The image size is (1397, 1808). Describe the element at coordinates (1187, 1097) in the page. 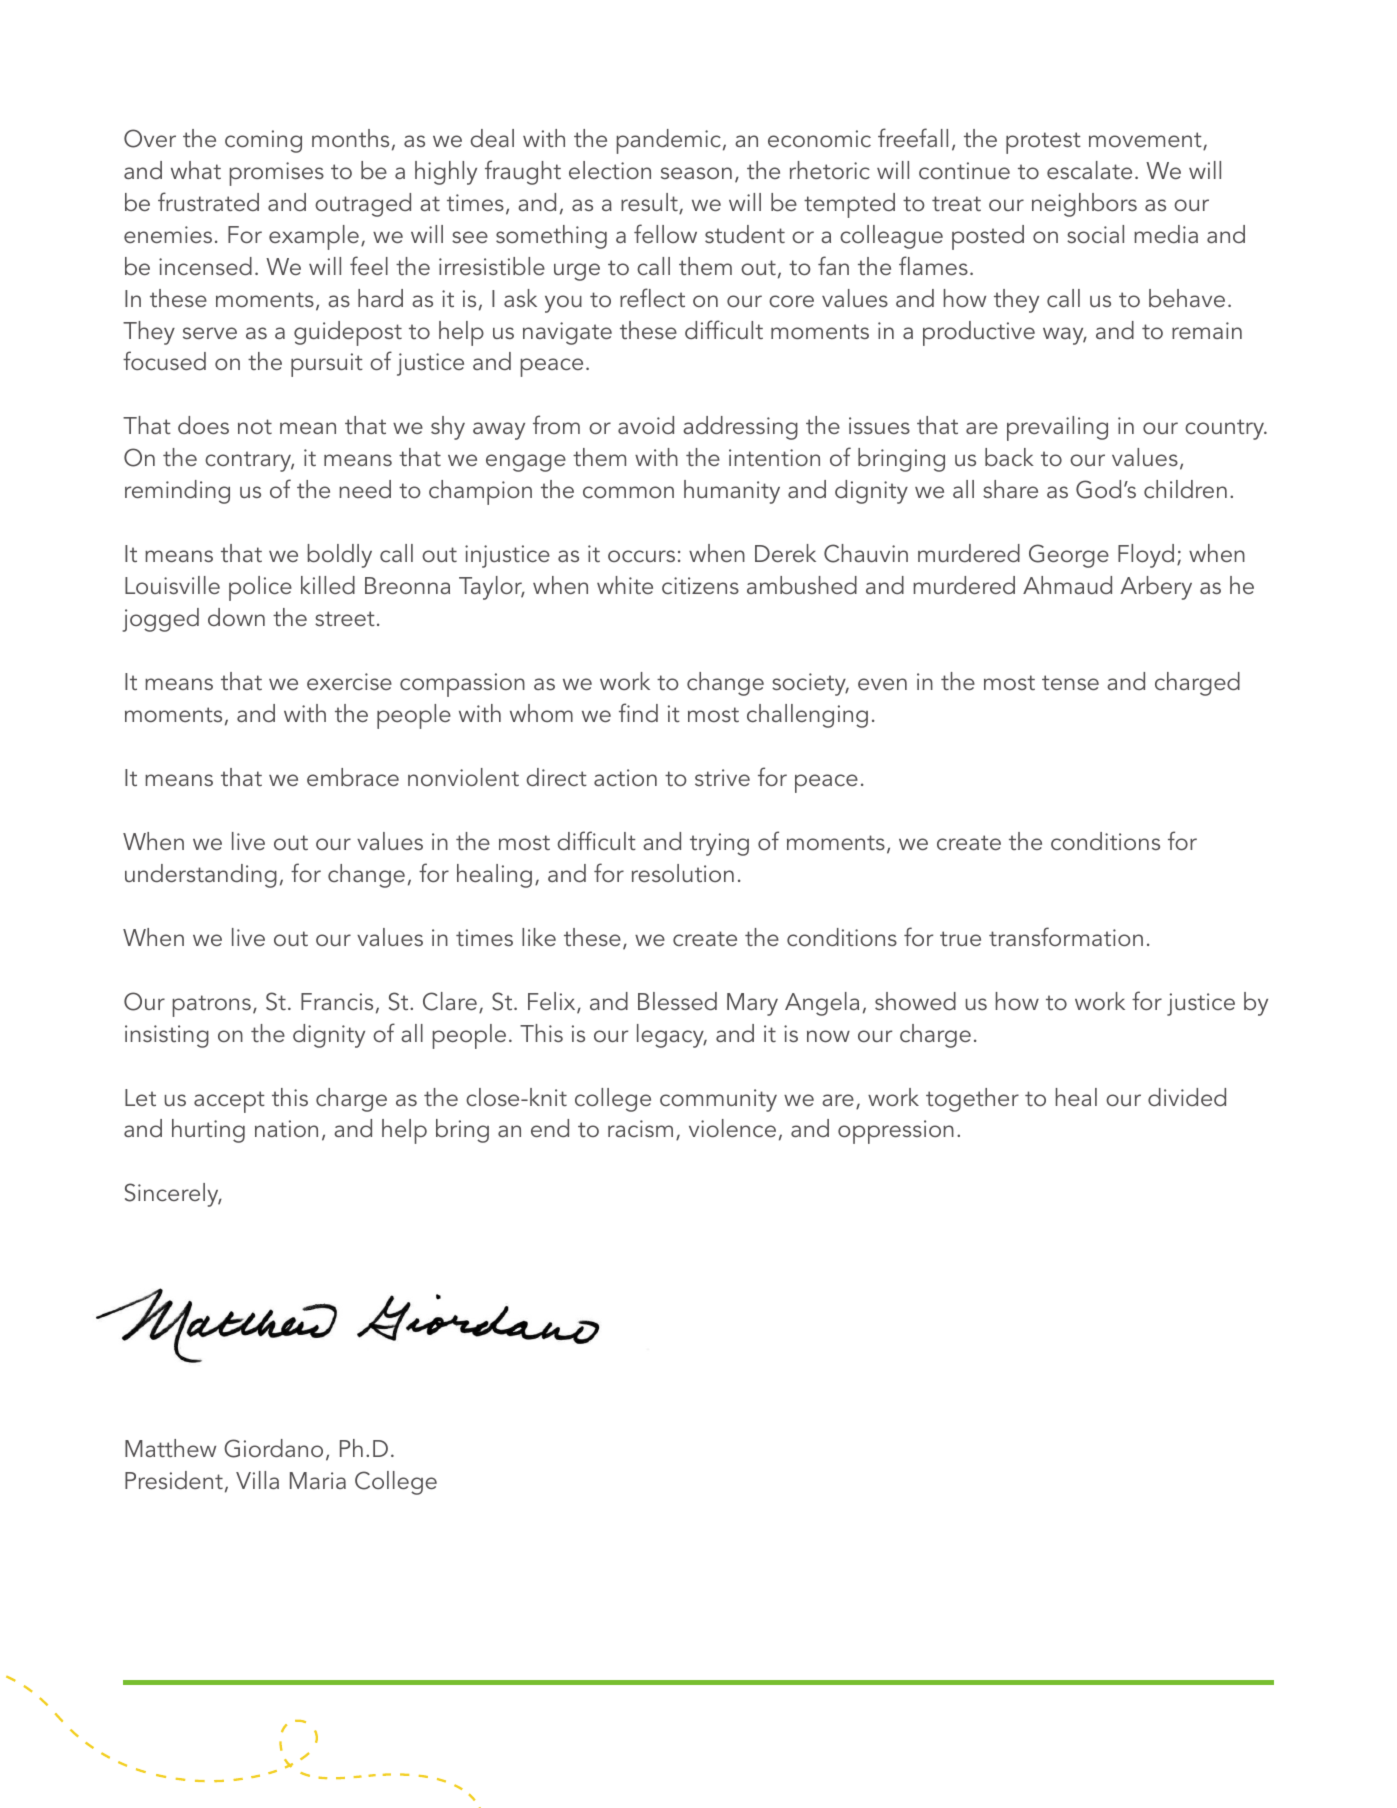

I see `divided` at that location.
